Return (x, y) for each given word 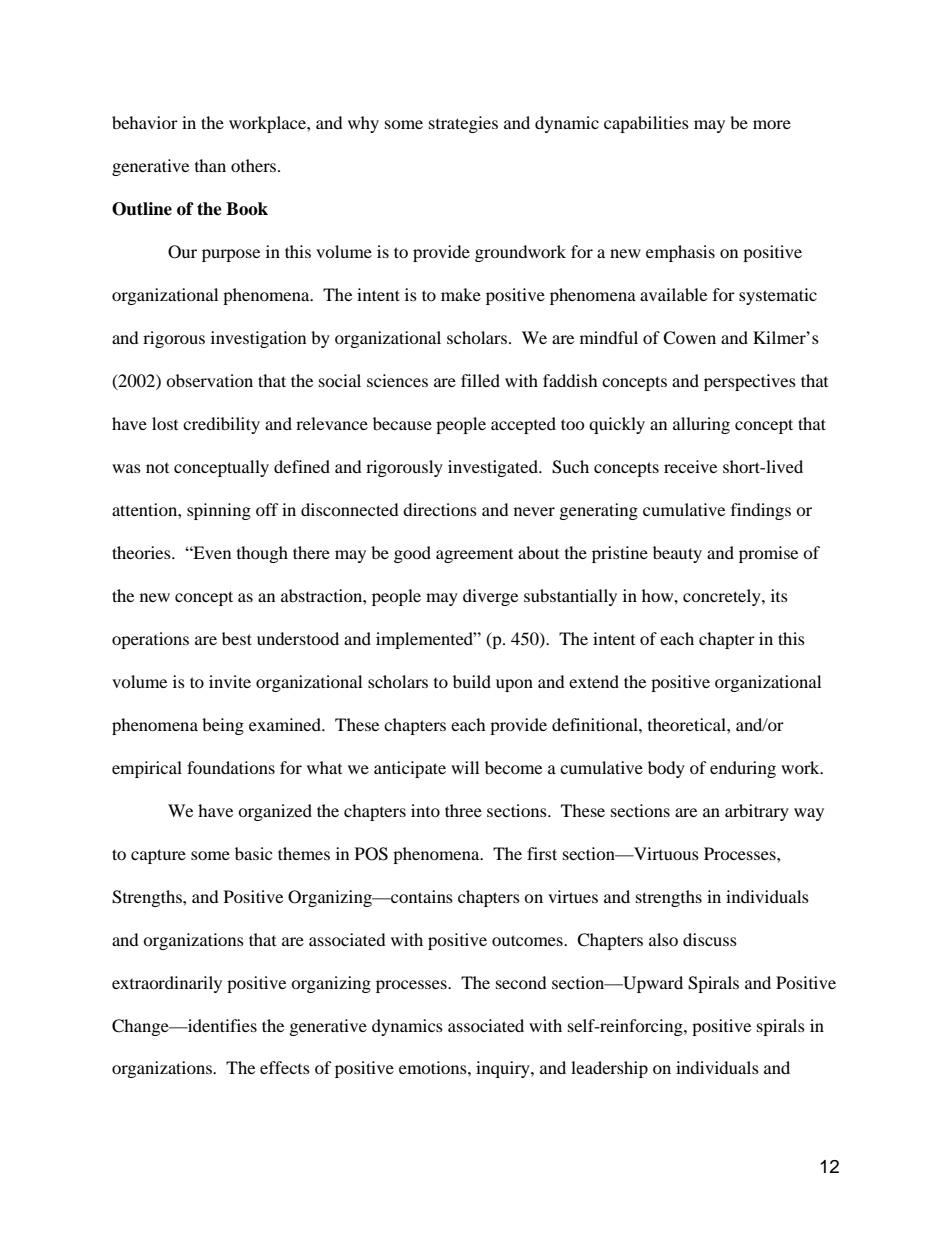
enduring (743, 769)
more (772, 124)
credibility (221, 425)
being (223, 726)
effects (285, 1067)
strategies (463, 124)
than (210, 165)
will (465, 767)
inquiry (504, 1069)
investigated (494, 468)
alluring (701, 425)
